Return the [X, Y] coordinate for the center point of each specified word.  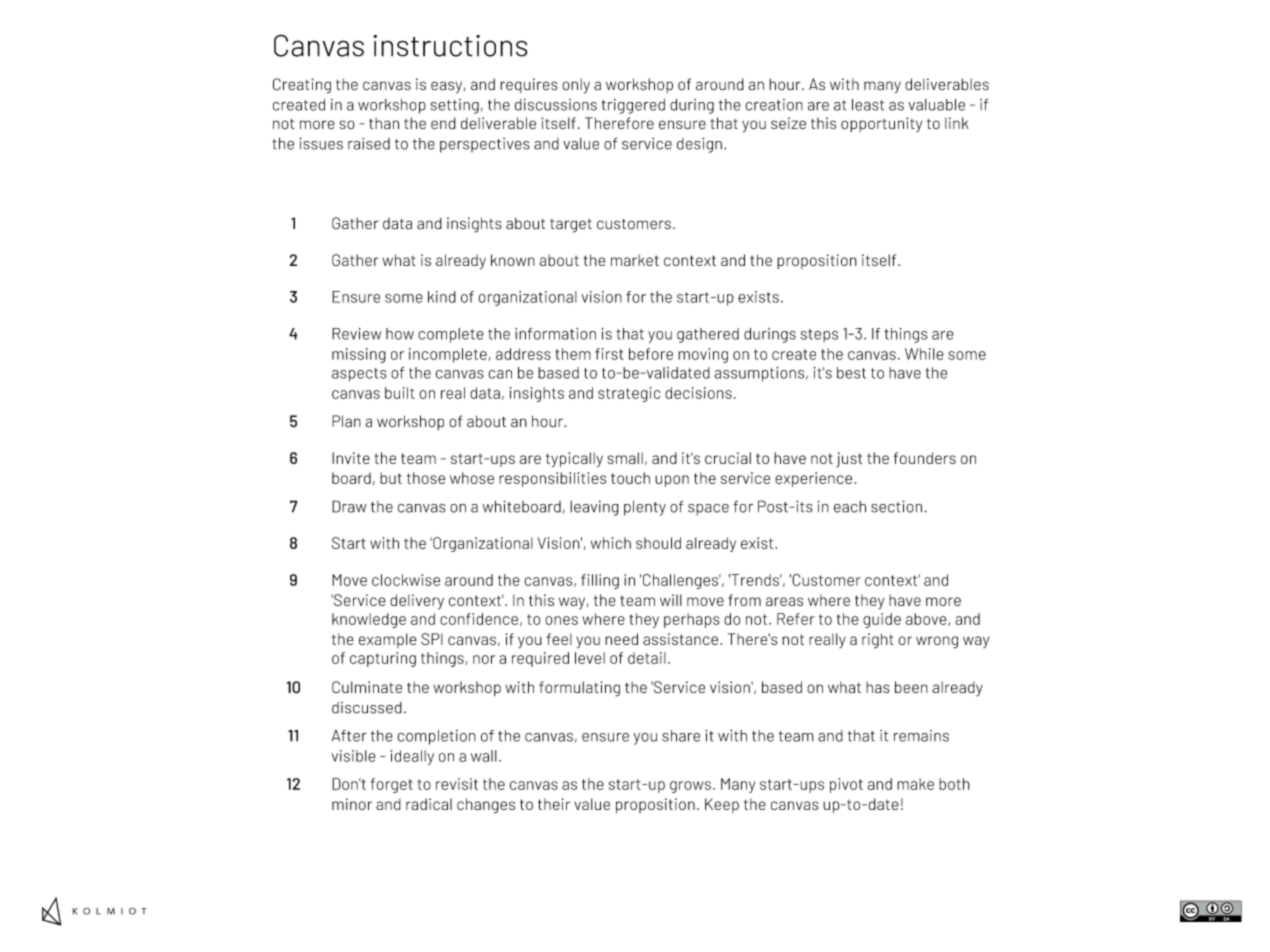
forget [392, 785]
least [868, 105]
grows [690, 787]
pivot [846, 785]
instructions [450, 46]
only [576, 86]
